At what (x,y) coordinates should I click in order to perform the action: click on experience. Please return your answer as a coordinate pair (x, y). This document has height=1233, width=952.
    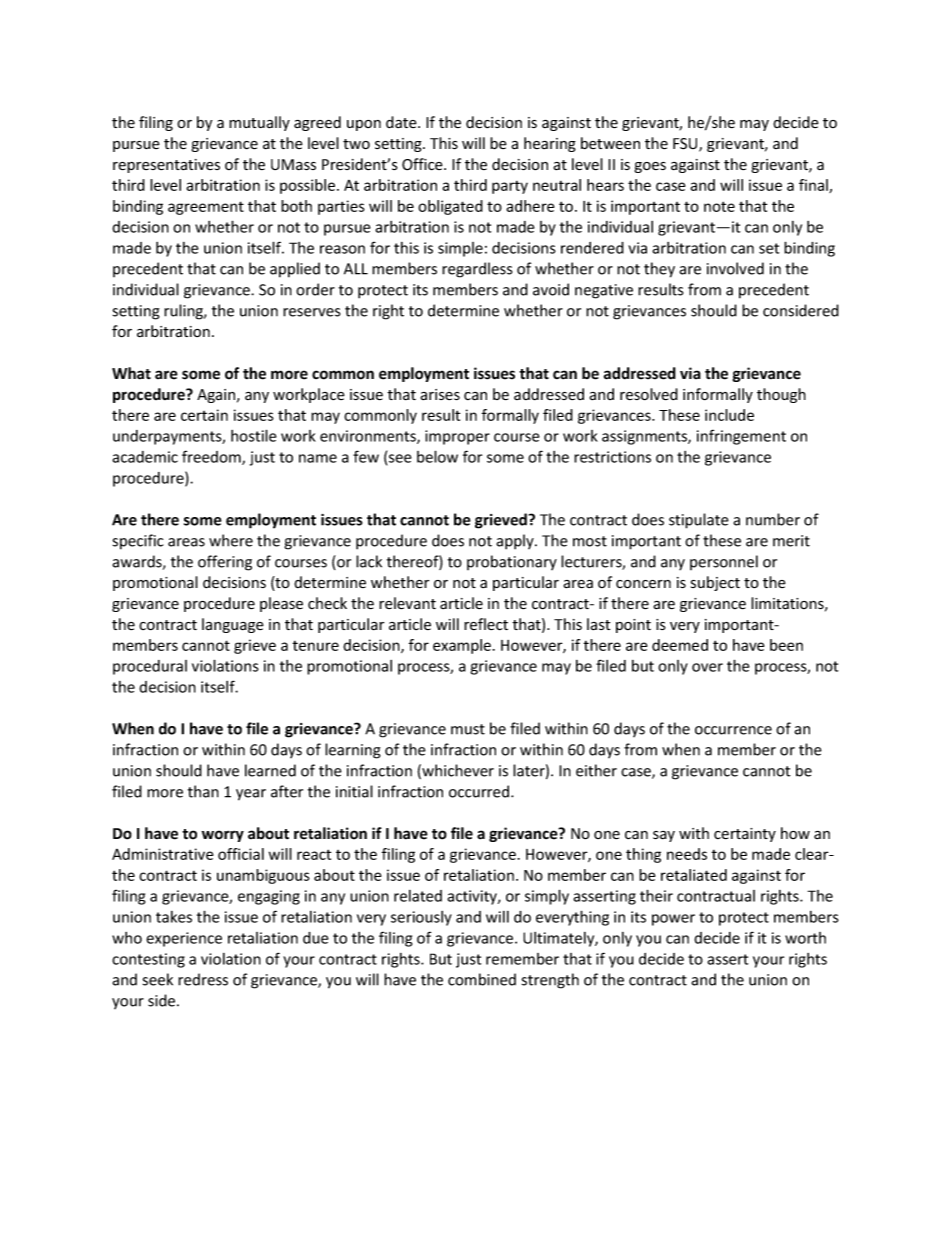
    Looking at the image, I should click on (184, 939).
